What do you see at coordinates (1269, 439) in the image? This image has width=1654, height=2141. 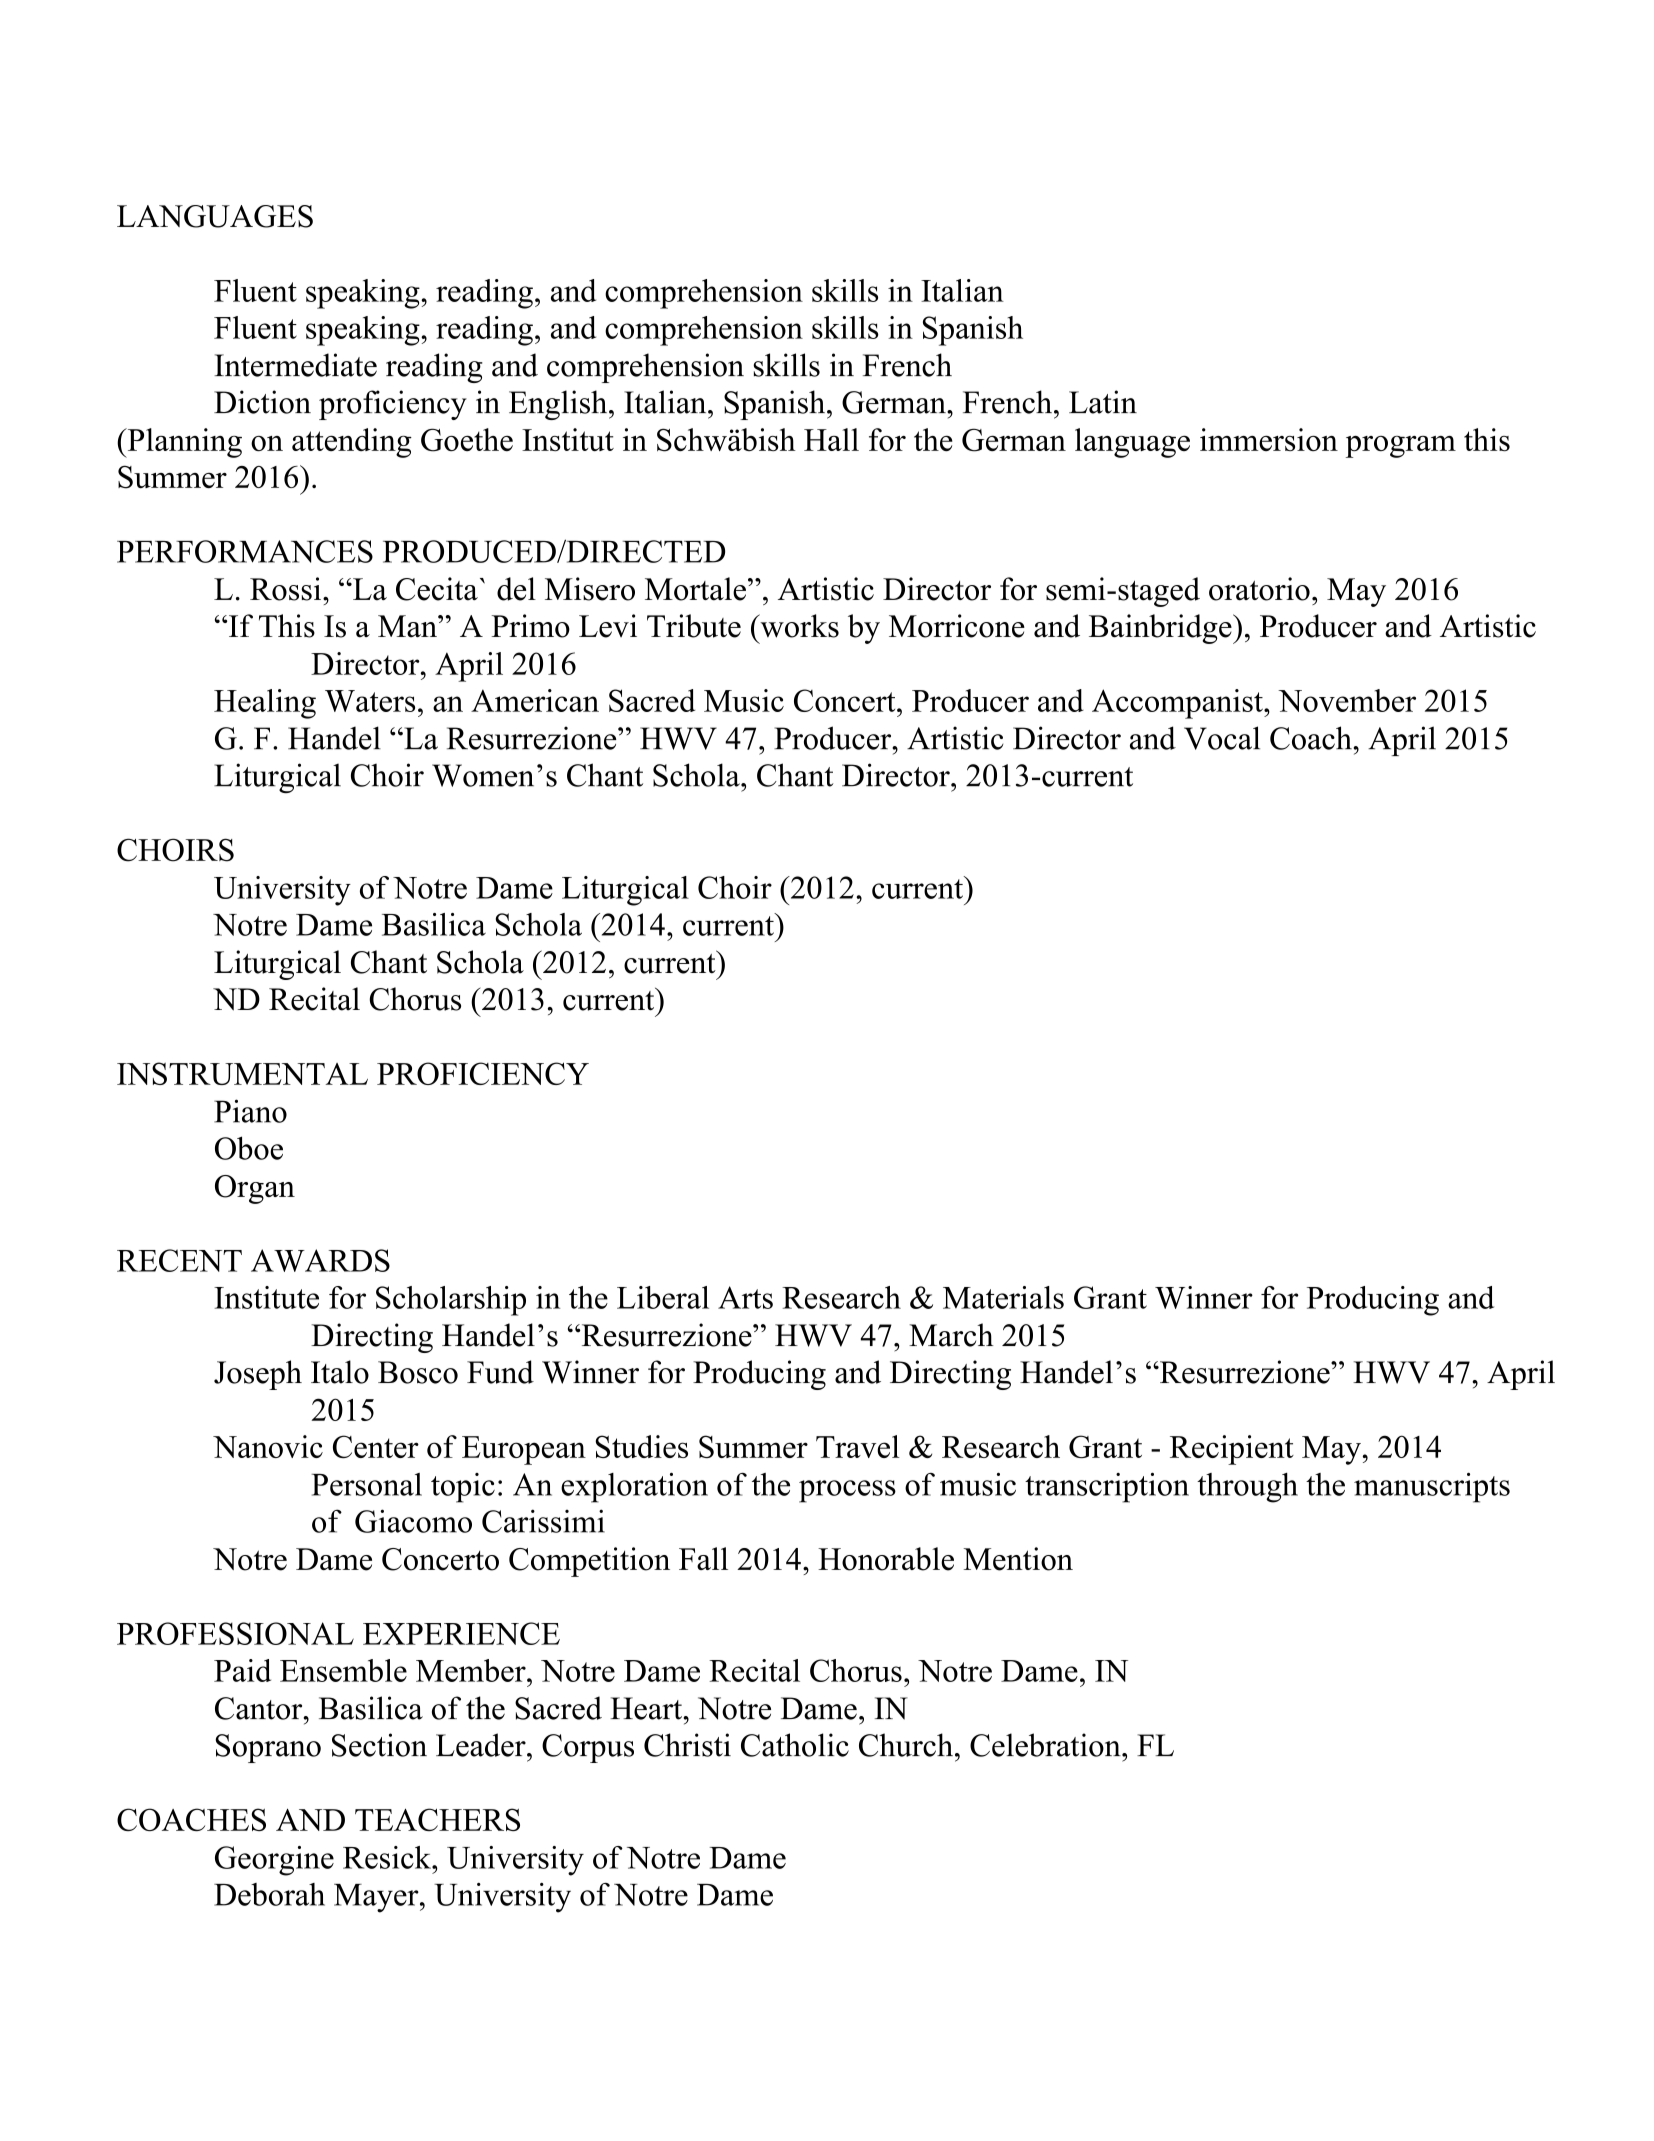 I see `immersion` at bounding box center [1269, 439].
